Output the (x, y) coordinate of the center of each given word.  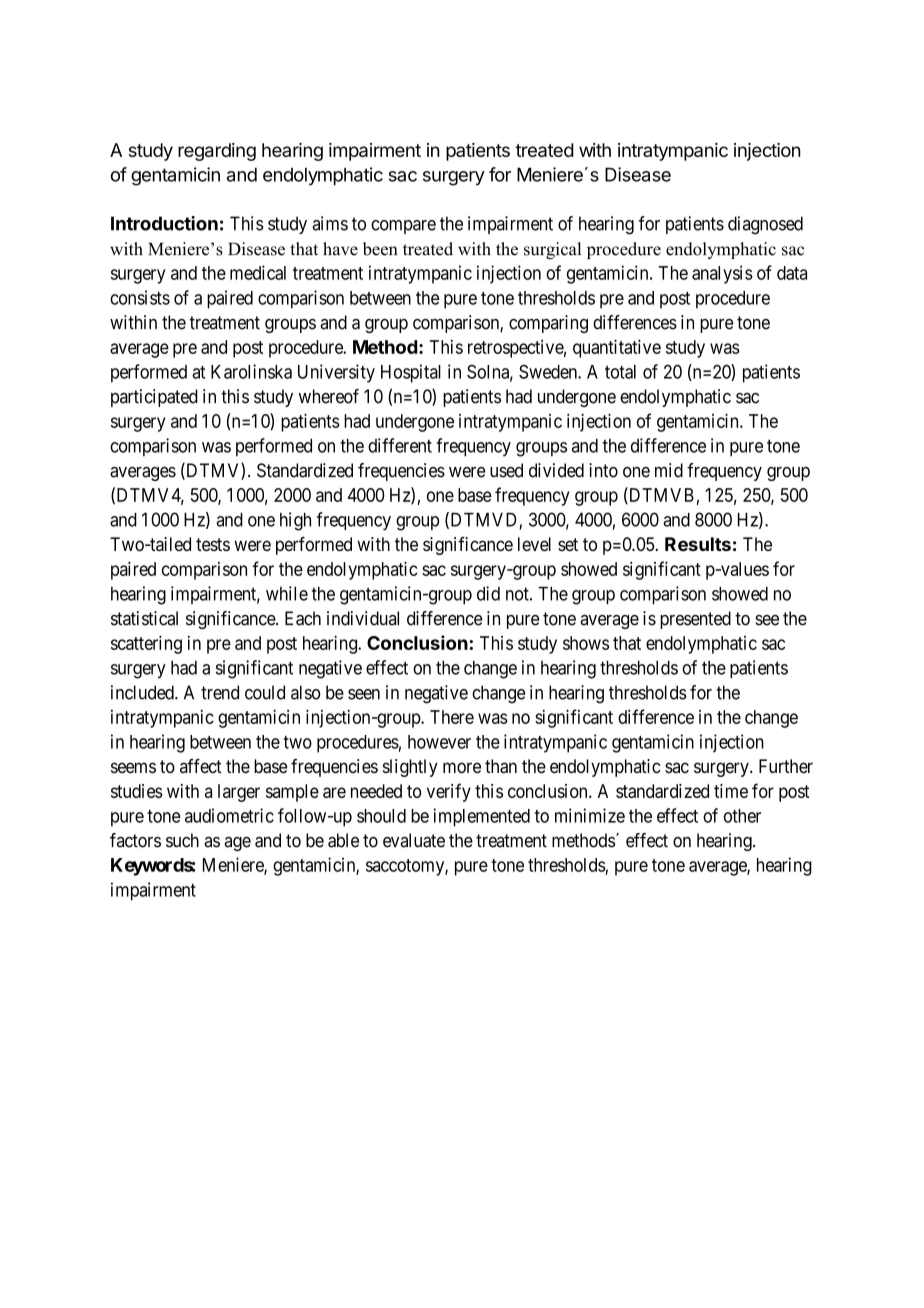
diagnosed (765, 225)
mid (669, 470)
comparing (548, 324)
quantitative (617, 348)
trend (220, 692)
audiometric (229, 815)
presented (695, 620)
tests (213, 544)
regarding (217, 152)
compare (403, 227)
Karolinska (251, 371)
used (506, 470)
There (452, 717)
